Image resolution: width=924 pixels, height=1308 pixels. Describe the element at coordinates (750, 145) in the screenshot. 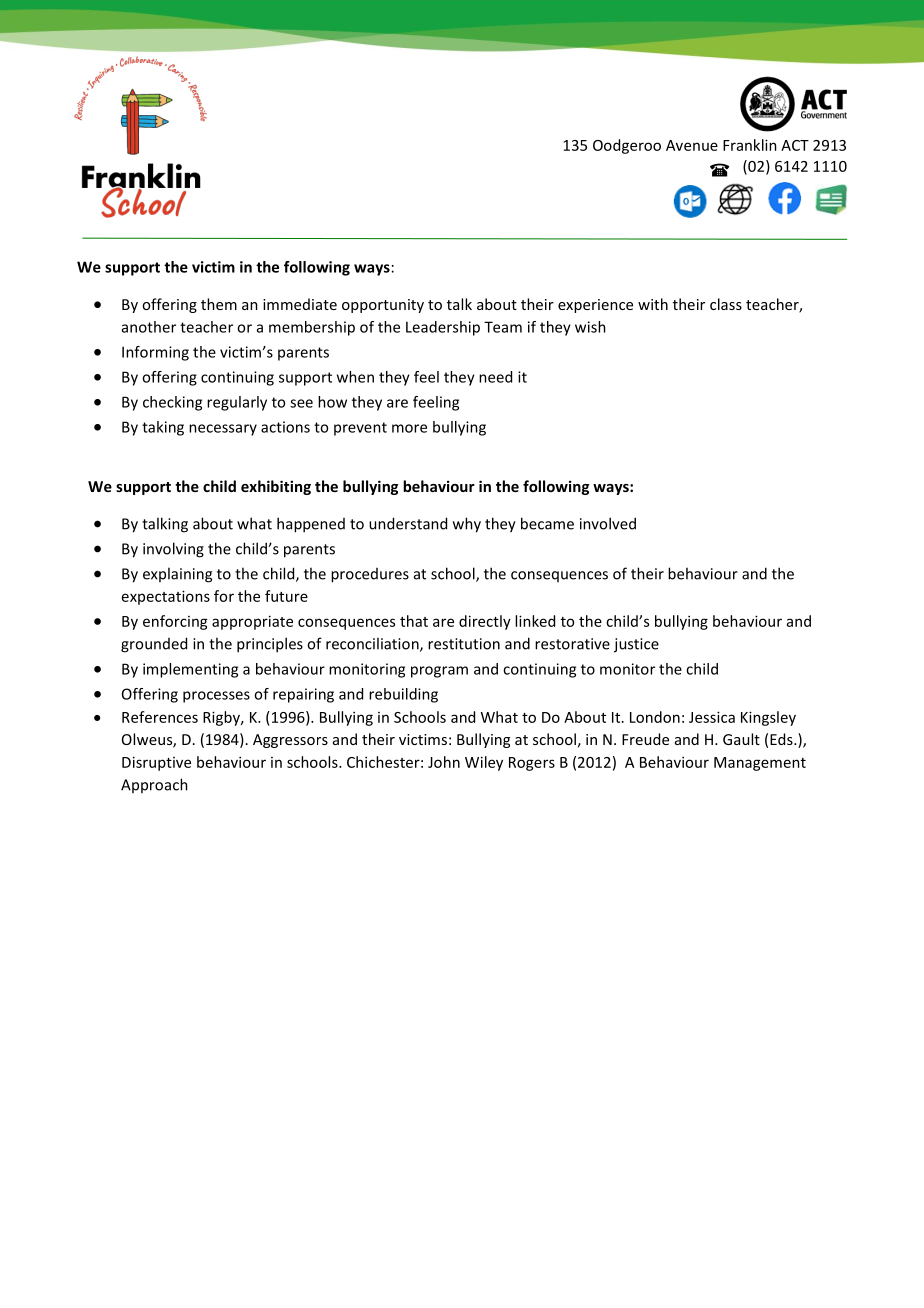

I see `Franklin` at that location.
